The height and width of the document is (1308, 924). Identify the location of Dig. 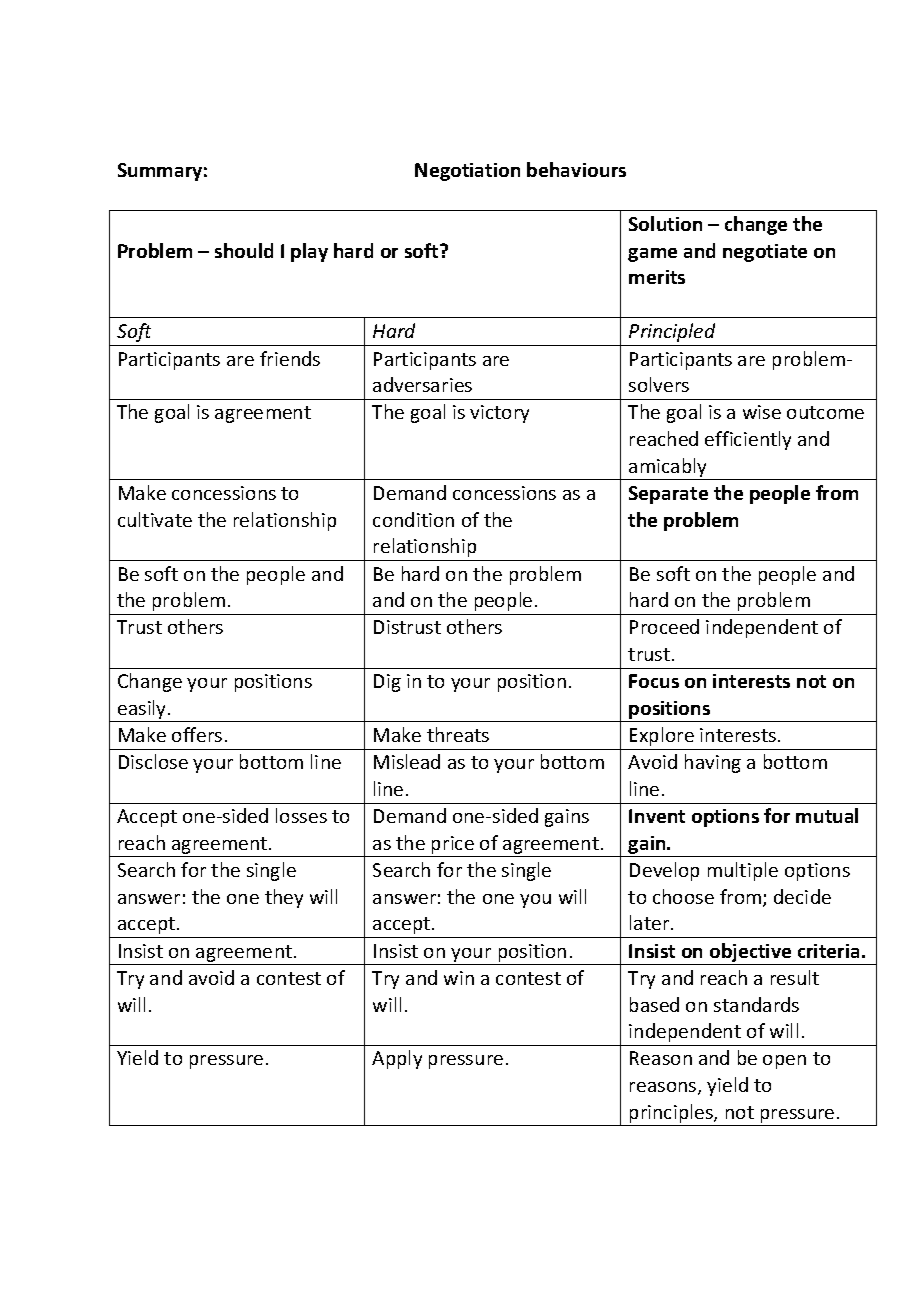
(387, 683).
